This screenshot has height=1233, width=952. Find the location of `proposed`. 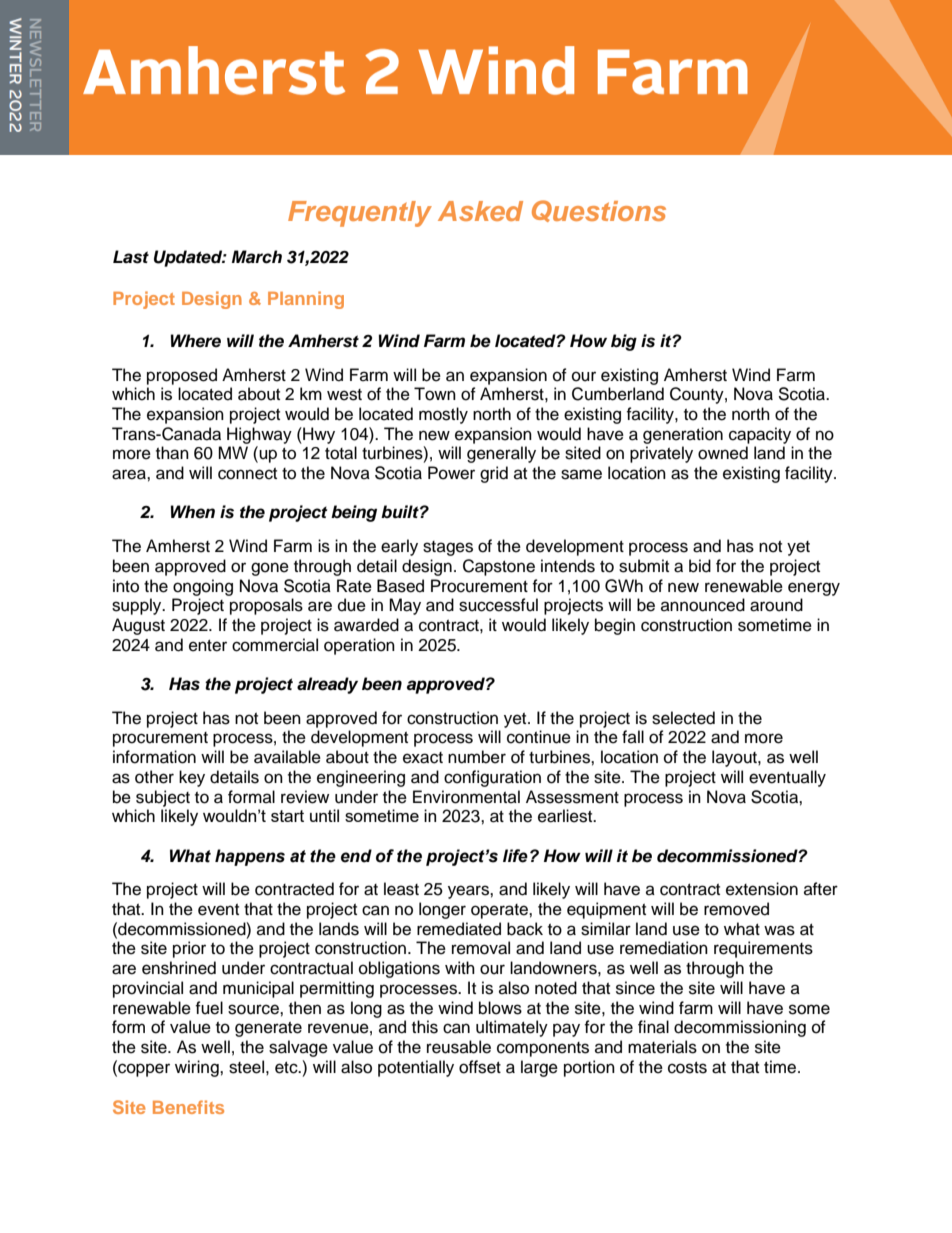

proposed is located at coordinates (182, 376).
